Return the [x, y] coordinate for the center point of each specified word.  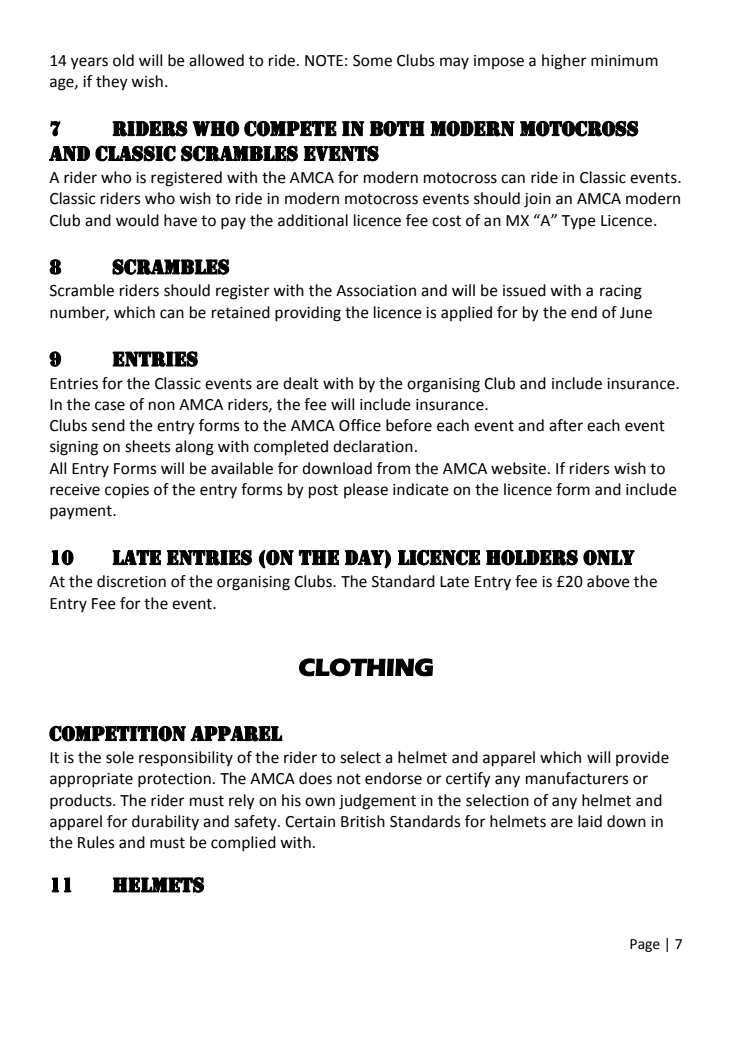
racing [621, 292]
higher [564, 62]
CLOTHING [366, 667]
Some [372, 61]
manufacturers [577, 778]
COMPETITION [117, 734]
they [112, 83]
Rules [96, 842]
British [363, 821]
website [518, 468]
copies [127, 491]
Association [376, 291]
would [137, 220]
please [366, 490]
